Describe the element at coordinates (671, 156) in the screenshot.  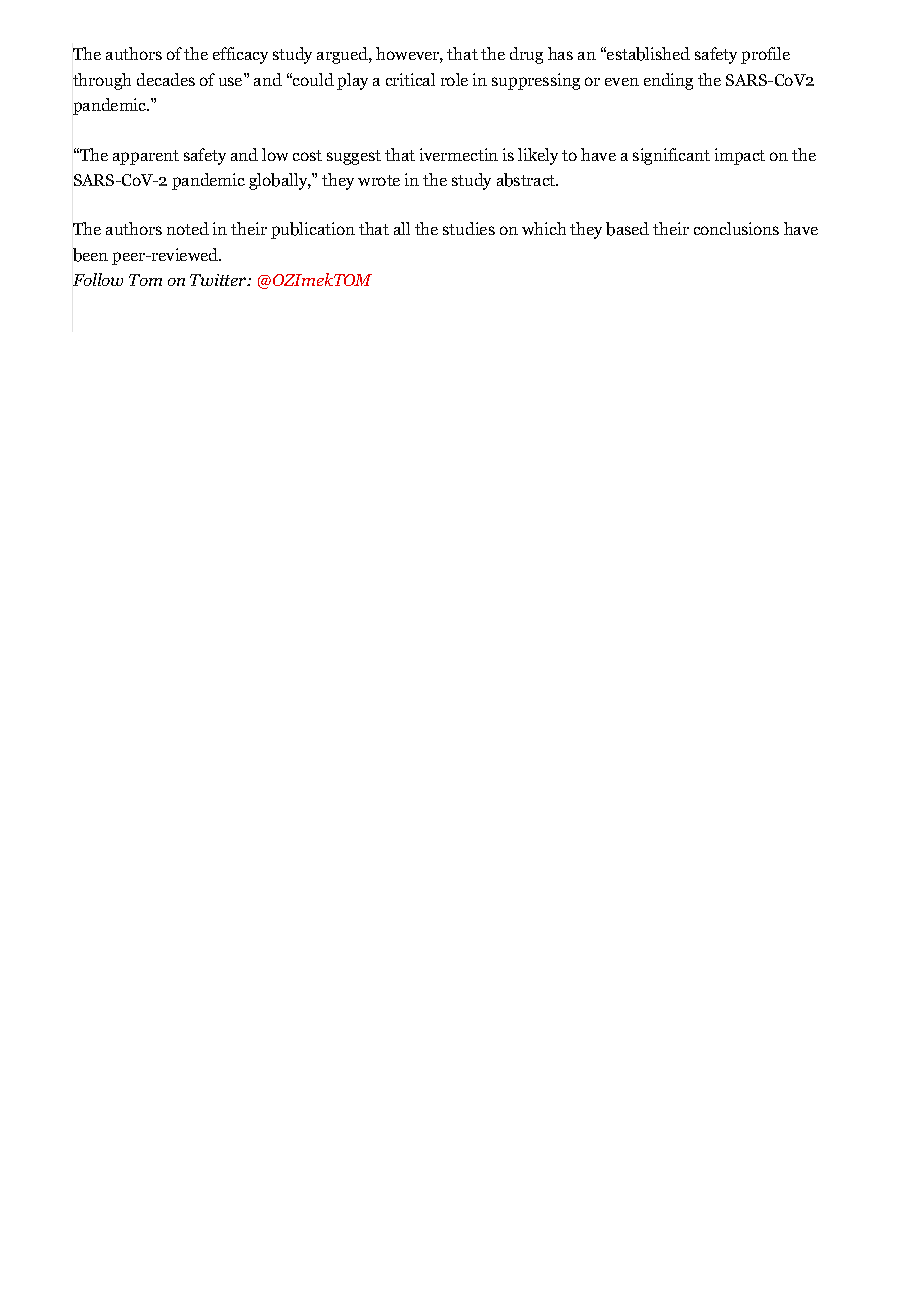
I see `significant` at that location.
